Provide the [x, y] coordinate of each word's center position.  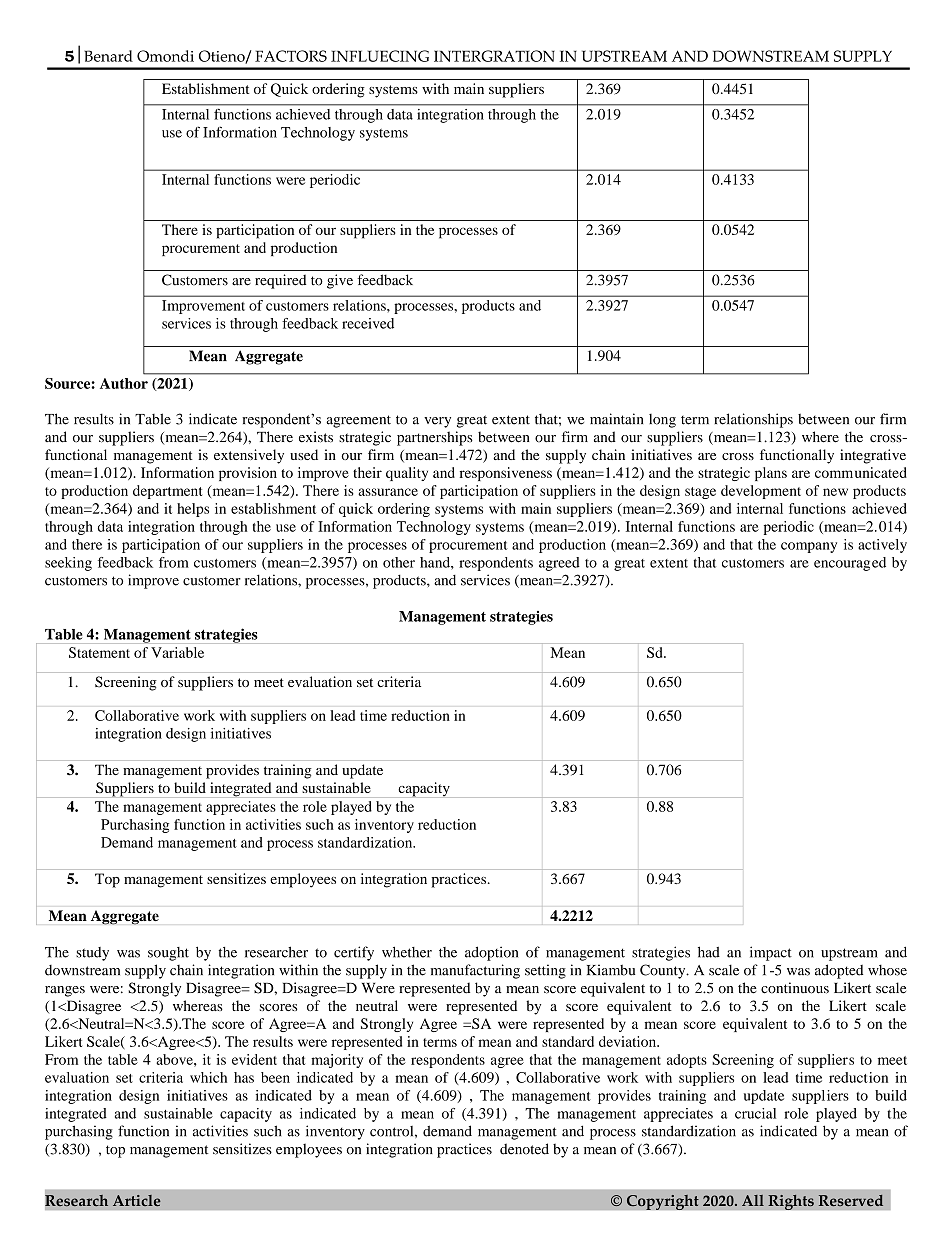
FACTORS [291, 56]
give [340, 281]
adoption [491, 953]
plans [771, 474]
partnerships [435, 438]
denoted [524, 1149]
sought [168, 954]
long [662, 421]
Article [137, 1200]
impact [771, 953]
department [167, 492]
